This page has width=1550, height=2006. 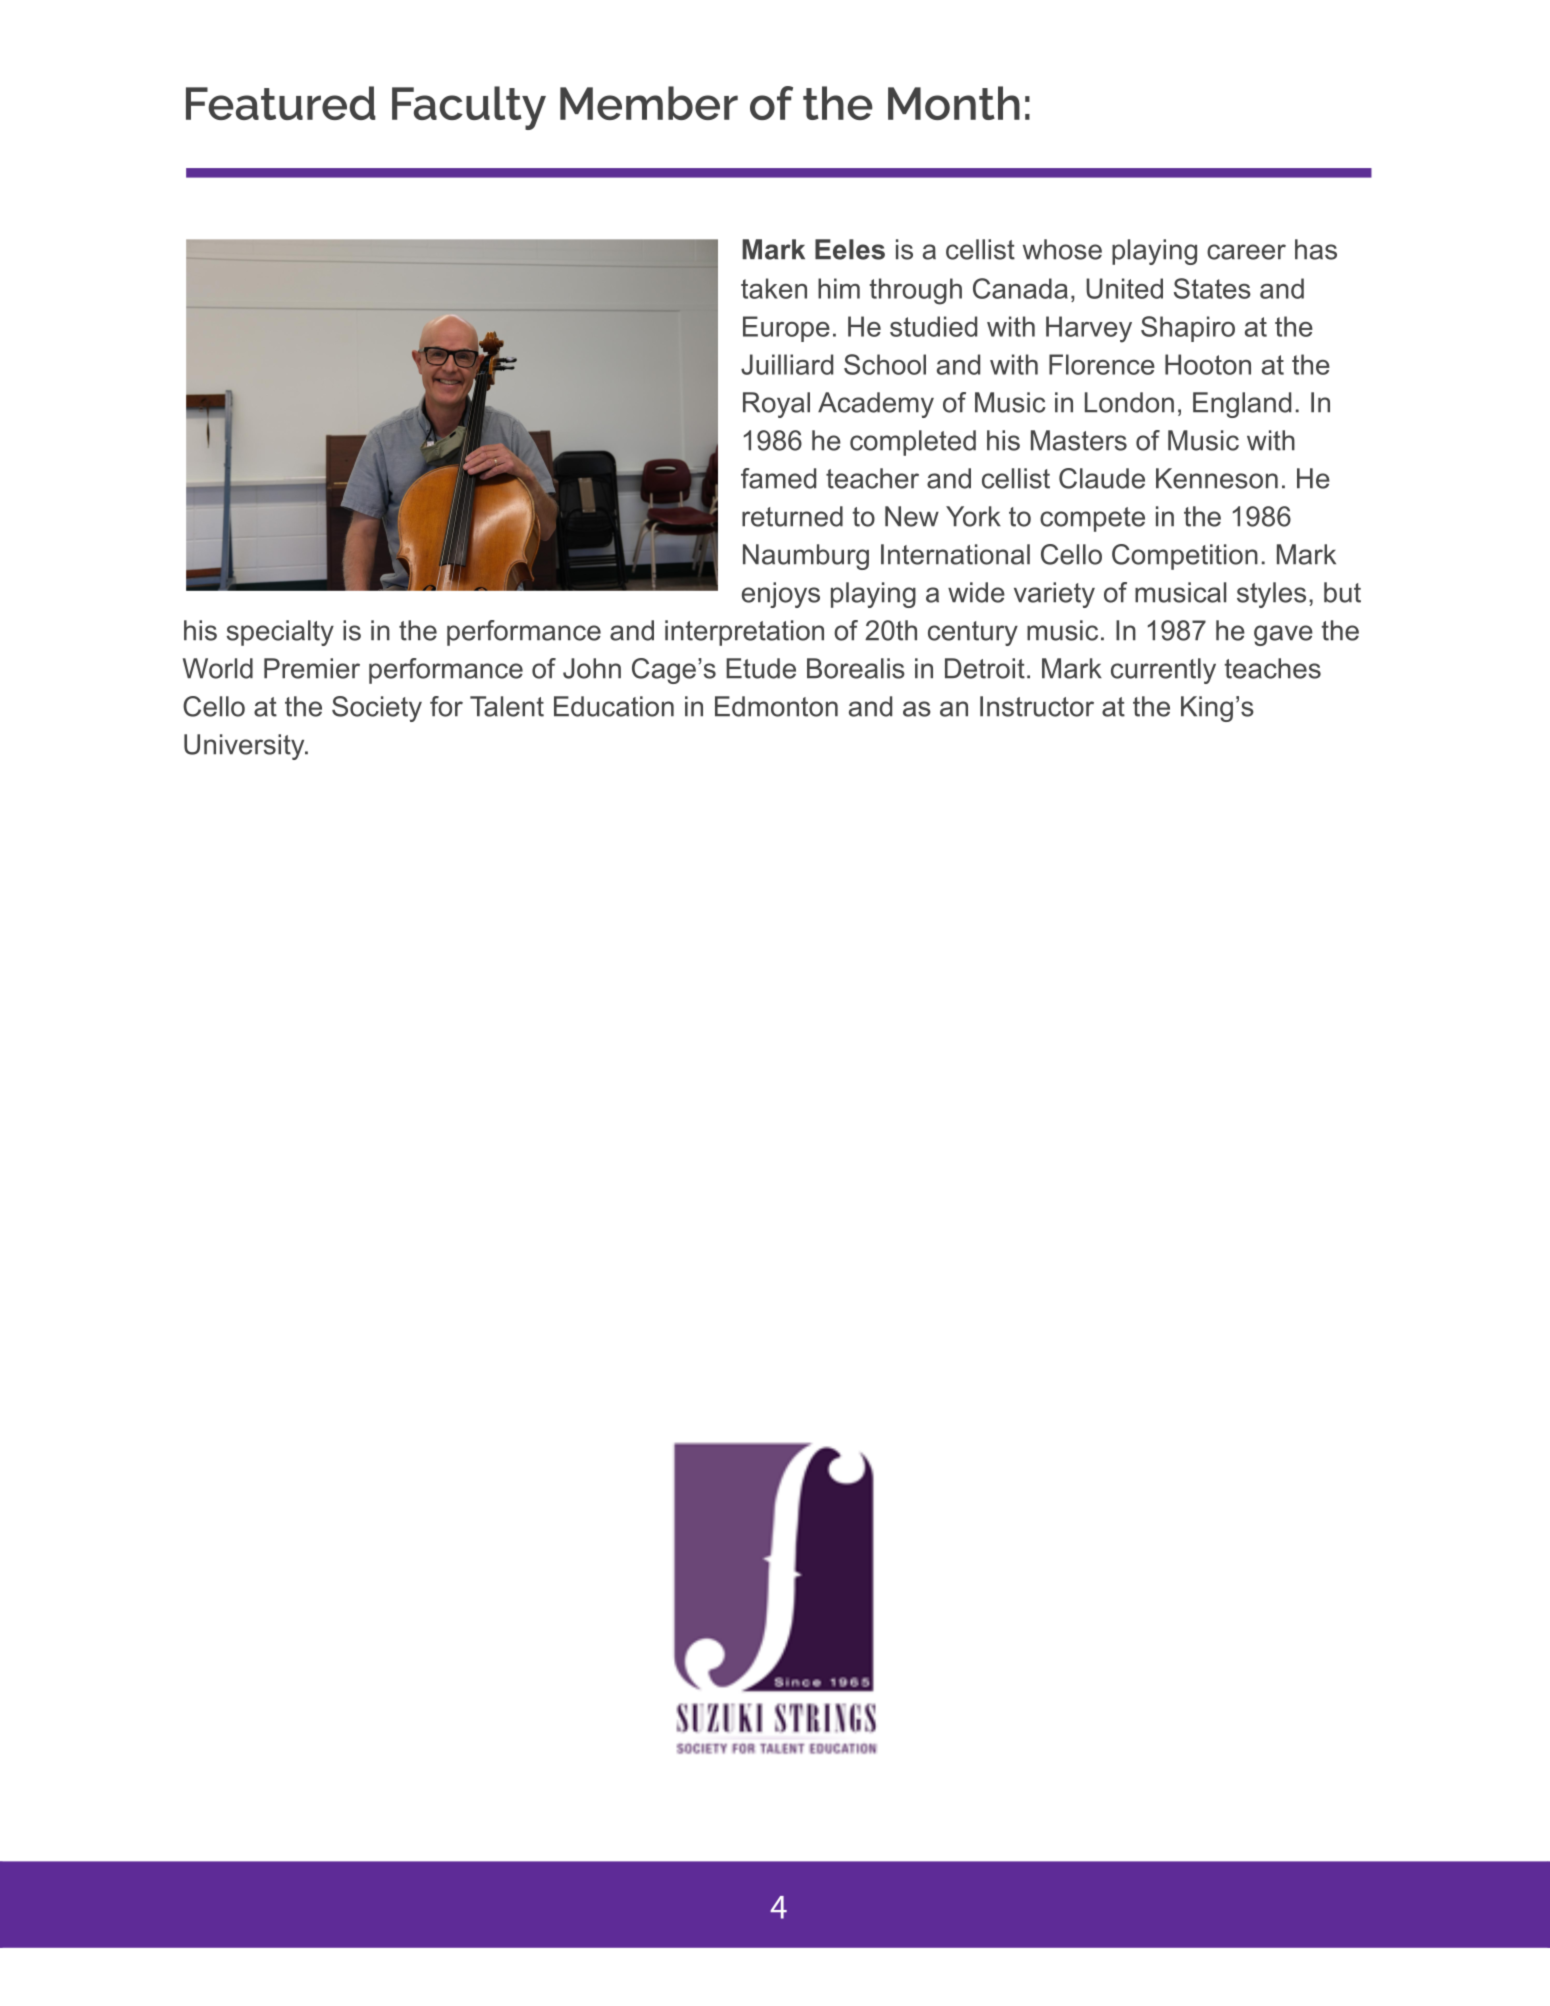 I want to click on Instructor, so click(x=1037, y=706).
